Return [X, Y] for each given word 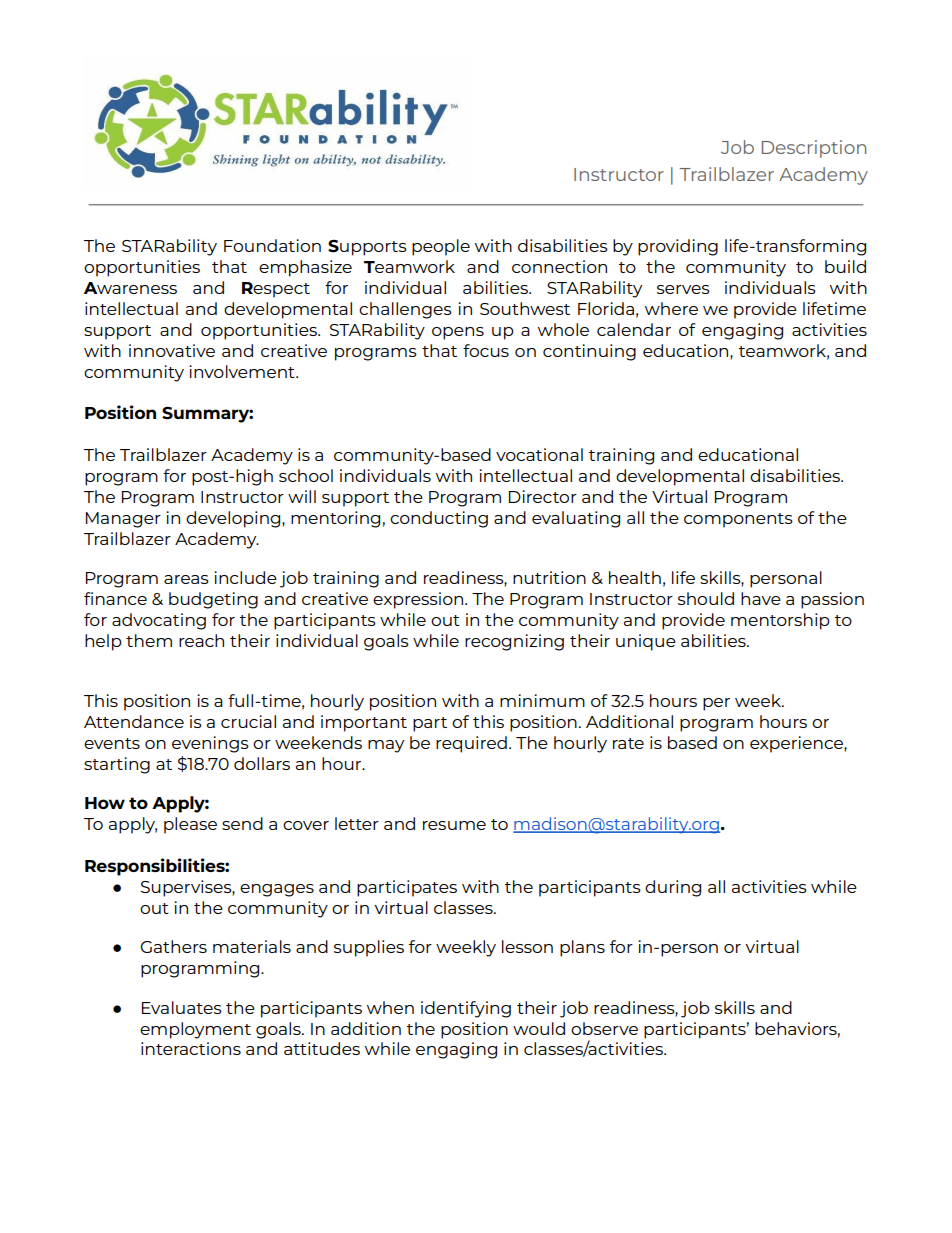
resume [454, 825]
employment [195, 1030]
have [761, 598]
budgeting [213, 600]
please [190, 825]
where [671, 308]
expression [419, 600]
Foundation [272, 245]
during [673, 888]
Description [814, 149]
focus [486, 350]
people [441, 247]
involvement [243, 371]
